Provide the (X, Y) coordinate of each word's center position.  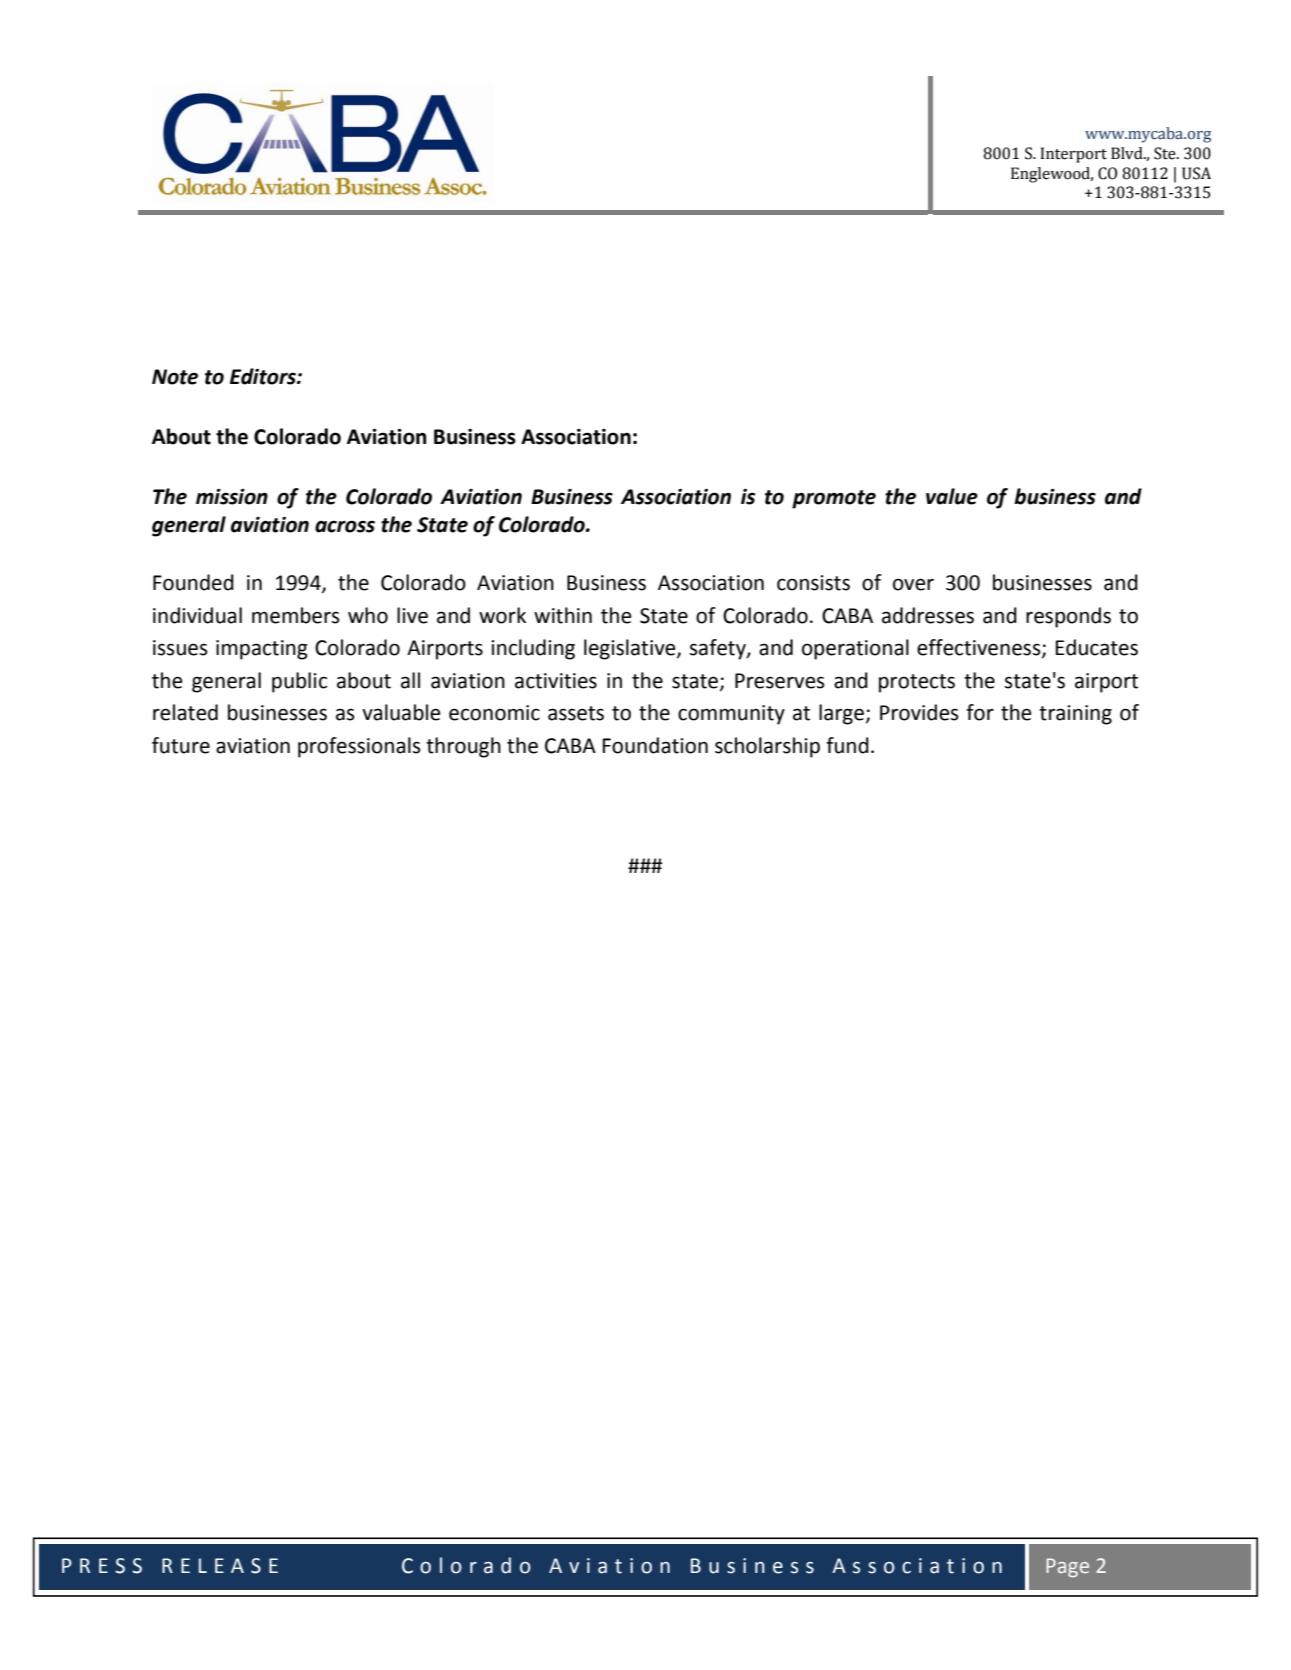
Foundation (655, 745)
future (181, 745)
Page (1067, 1567)
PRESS (102, 1566)
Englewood (1052, 175)
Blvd (1128, 153)
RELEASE (220, 1566)
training (1075, 715)
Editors (264, 376)
